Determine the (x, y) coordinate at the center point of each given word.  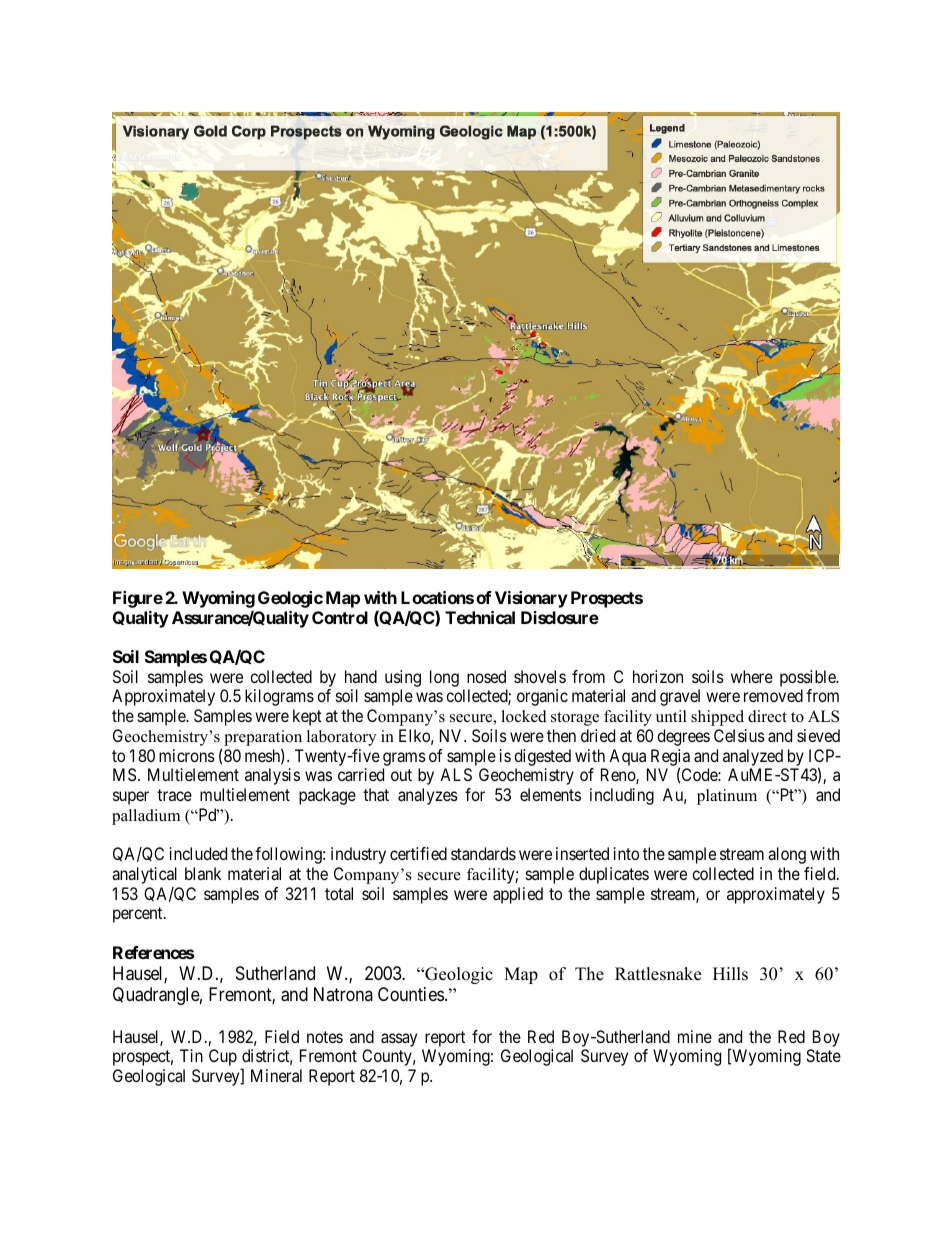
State (823, 1055)
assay (399, 1040)
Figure (138, 599)
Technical (480, 617)
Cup (223, 1057)
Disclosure (560, 617)
